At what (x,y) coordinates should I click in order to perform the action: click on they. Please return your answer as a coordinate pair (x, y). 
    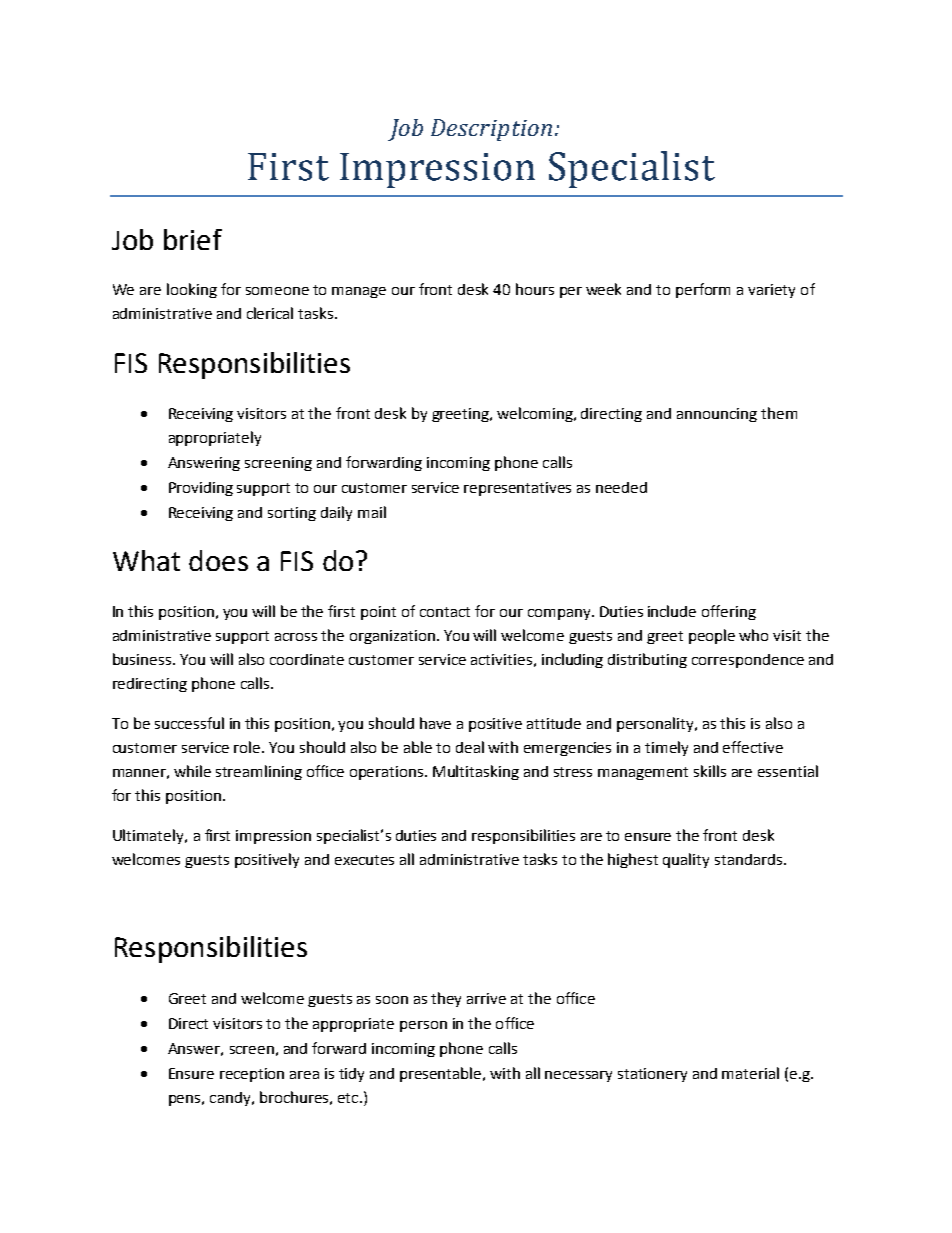
    Looking at the image, I should click on (446, 999).
